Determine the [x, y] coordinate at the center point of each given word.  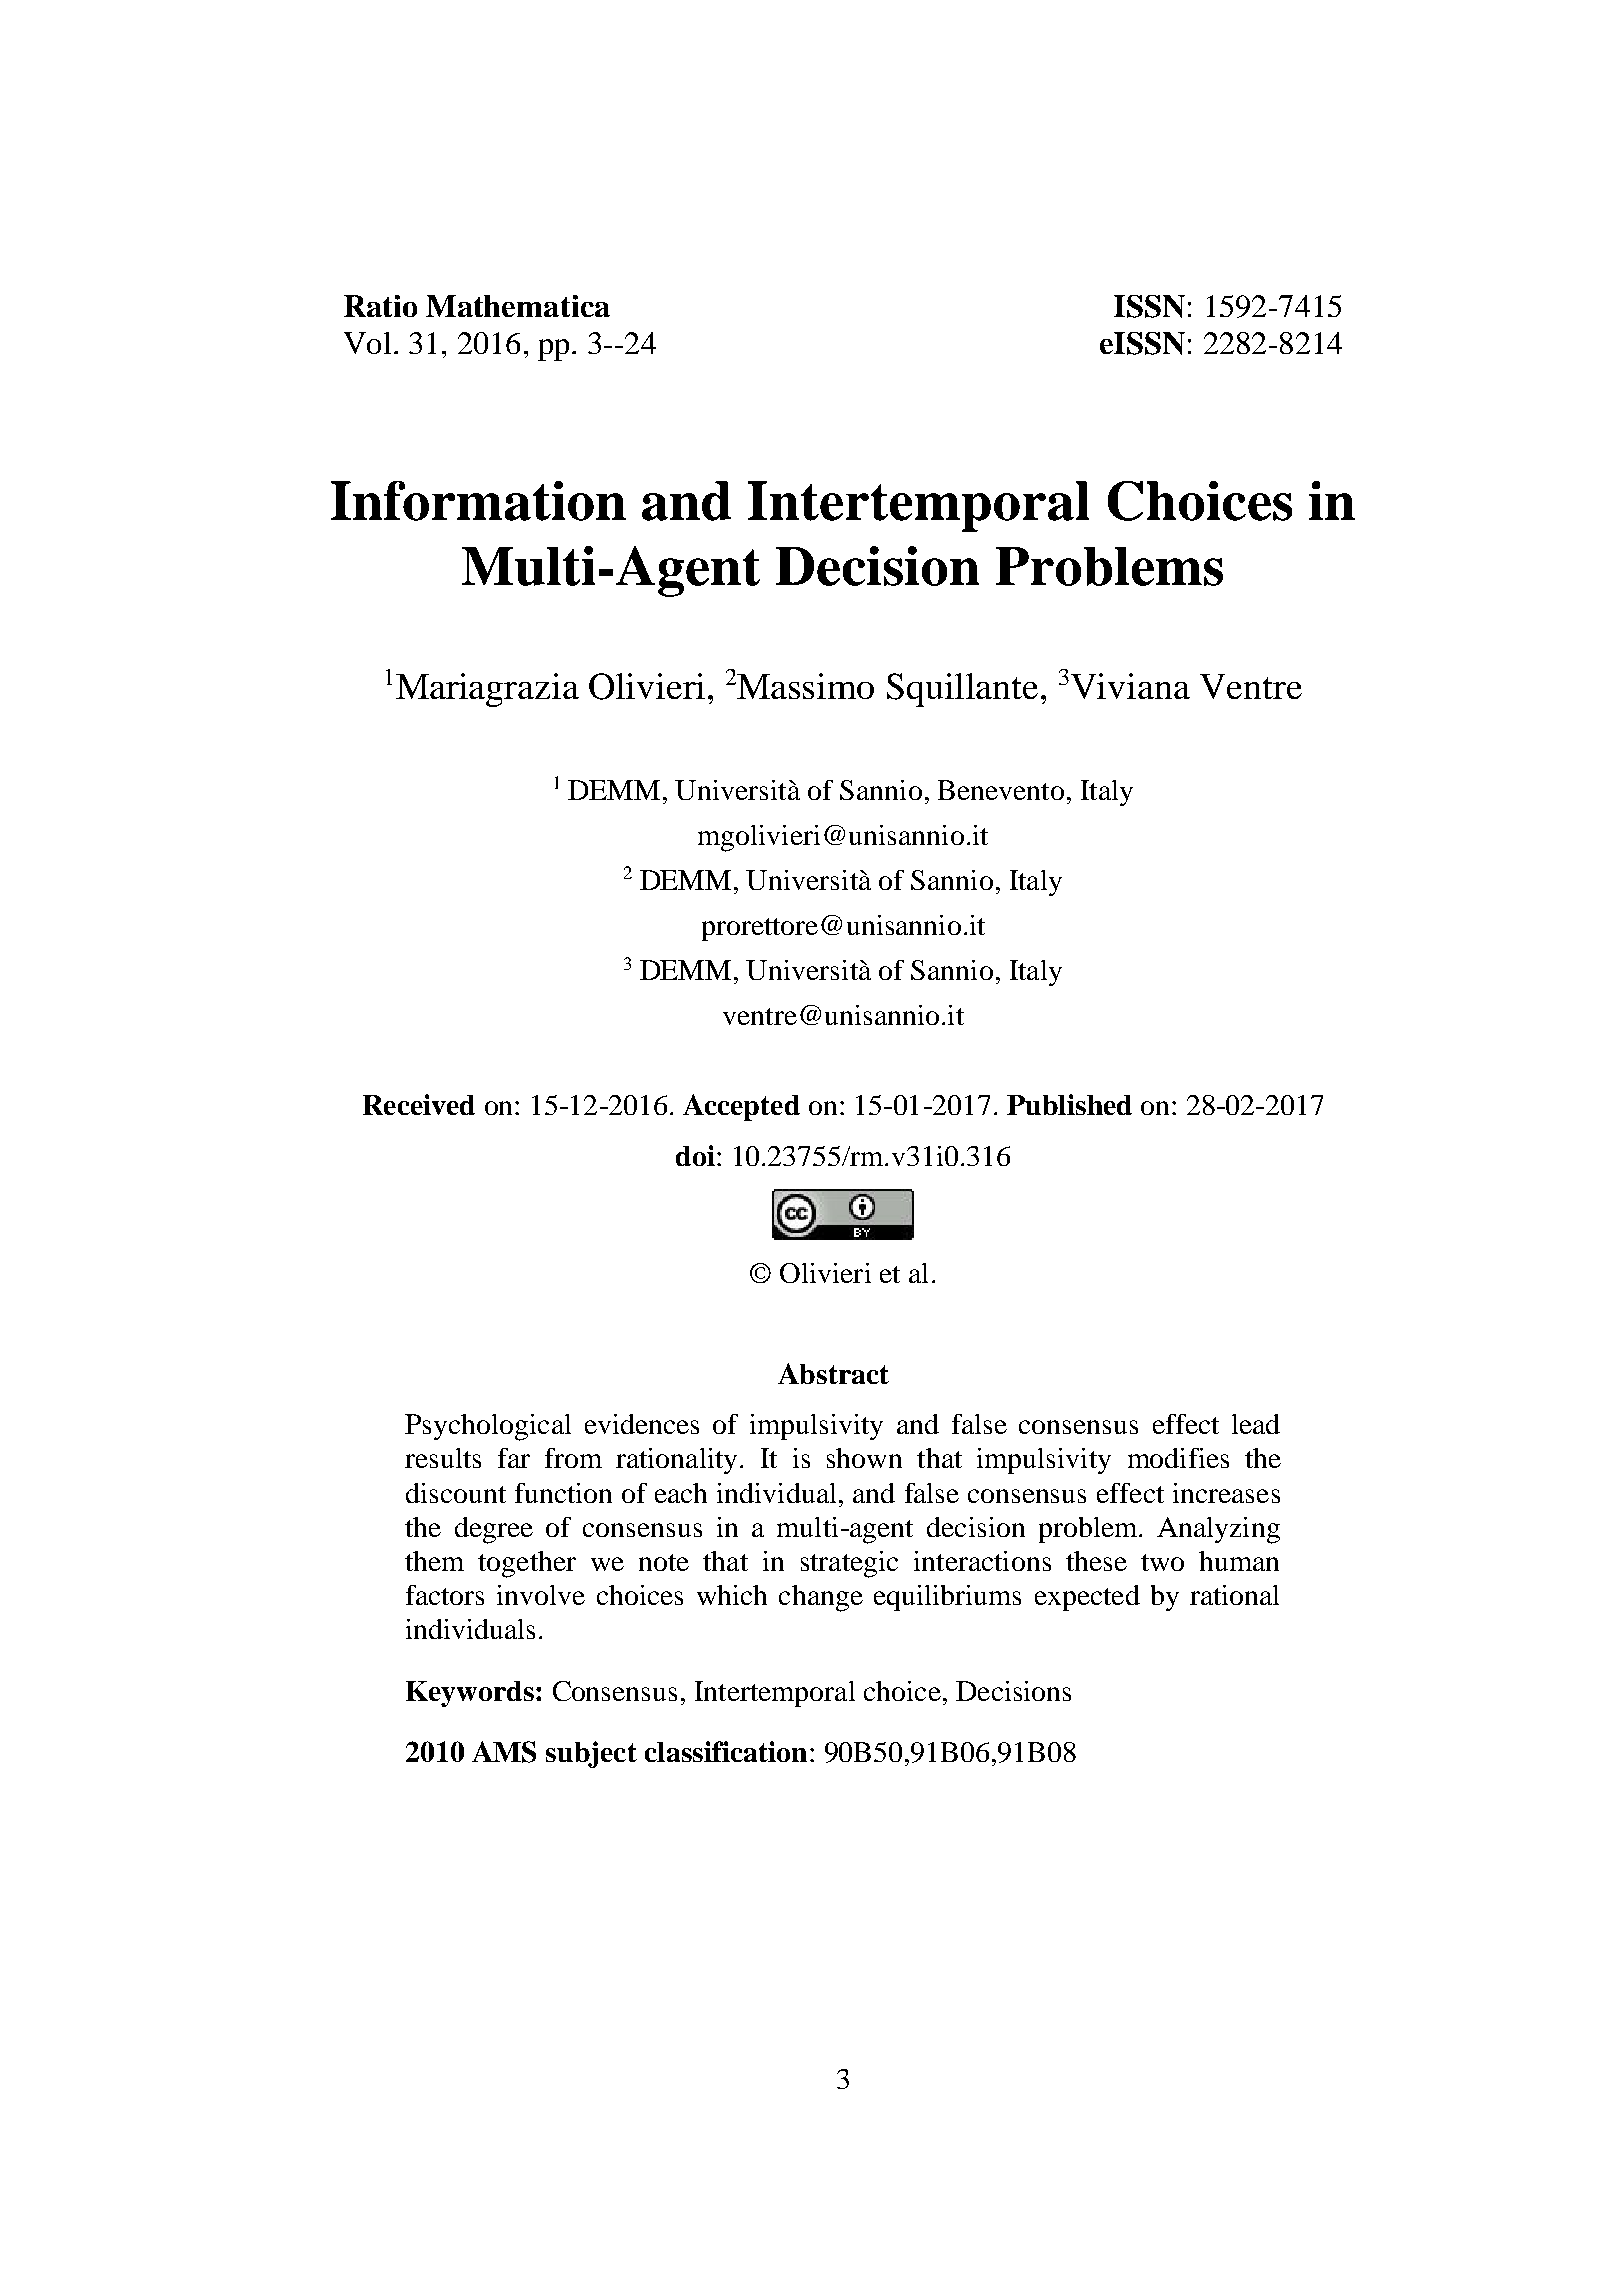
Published [1069, 1104]
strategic [849, 1564]
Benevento [1001, 790]
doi [695, 1155]
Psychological [488, 1427]
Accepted [741, 1107]
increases [1226, 1493]
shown [864, 1458]
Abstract [833, 1373]
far [514, 1458]
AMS [504, 1752]
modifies [1178, 1458]
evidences [642, 1424]
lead [1256, 1424]
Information [478, 501]
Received [419, 1104]
